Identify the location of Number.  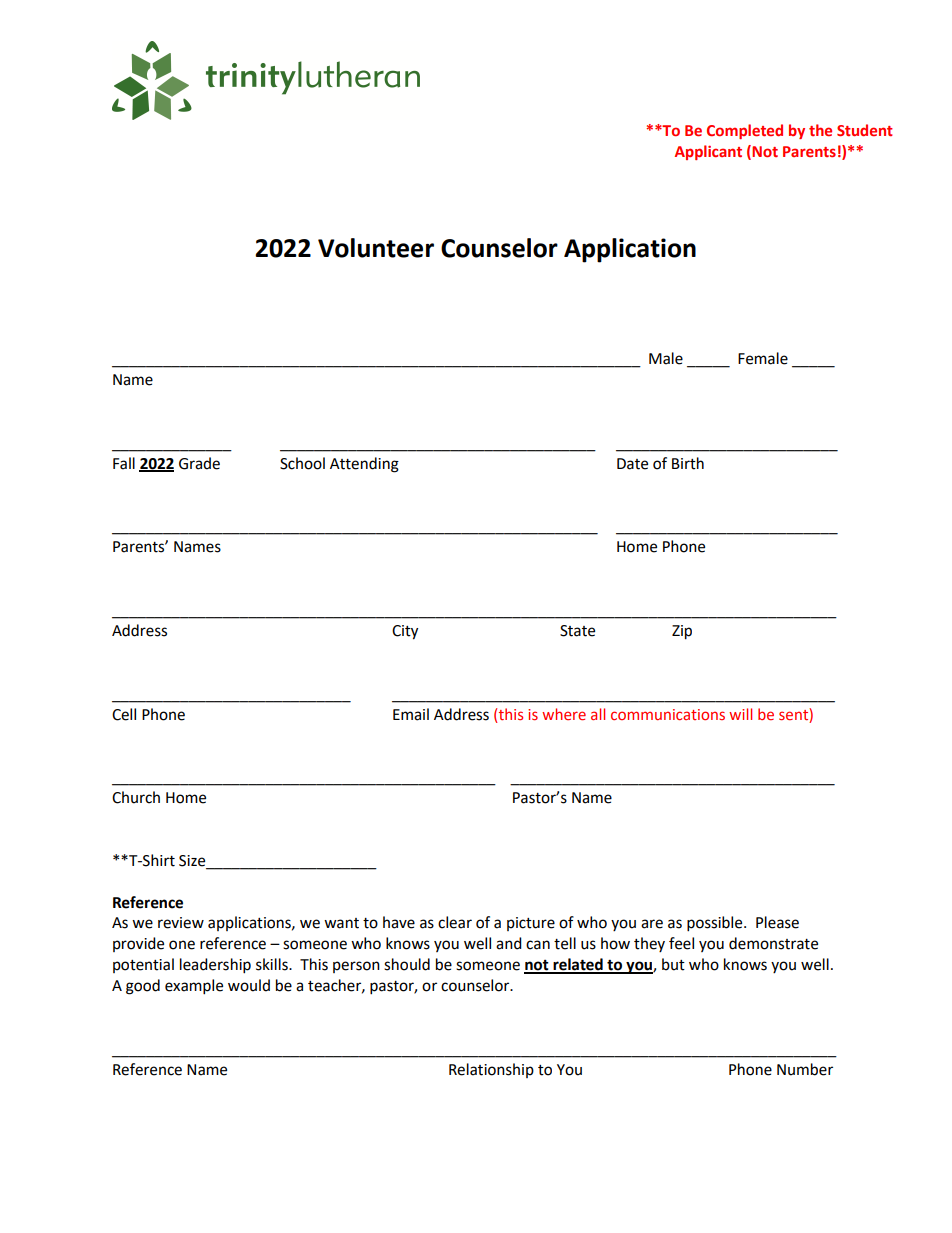
(805, 1069).
